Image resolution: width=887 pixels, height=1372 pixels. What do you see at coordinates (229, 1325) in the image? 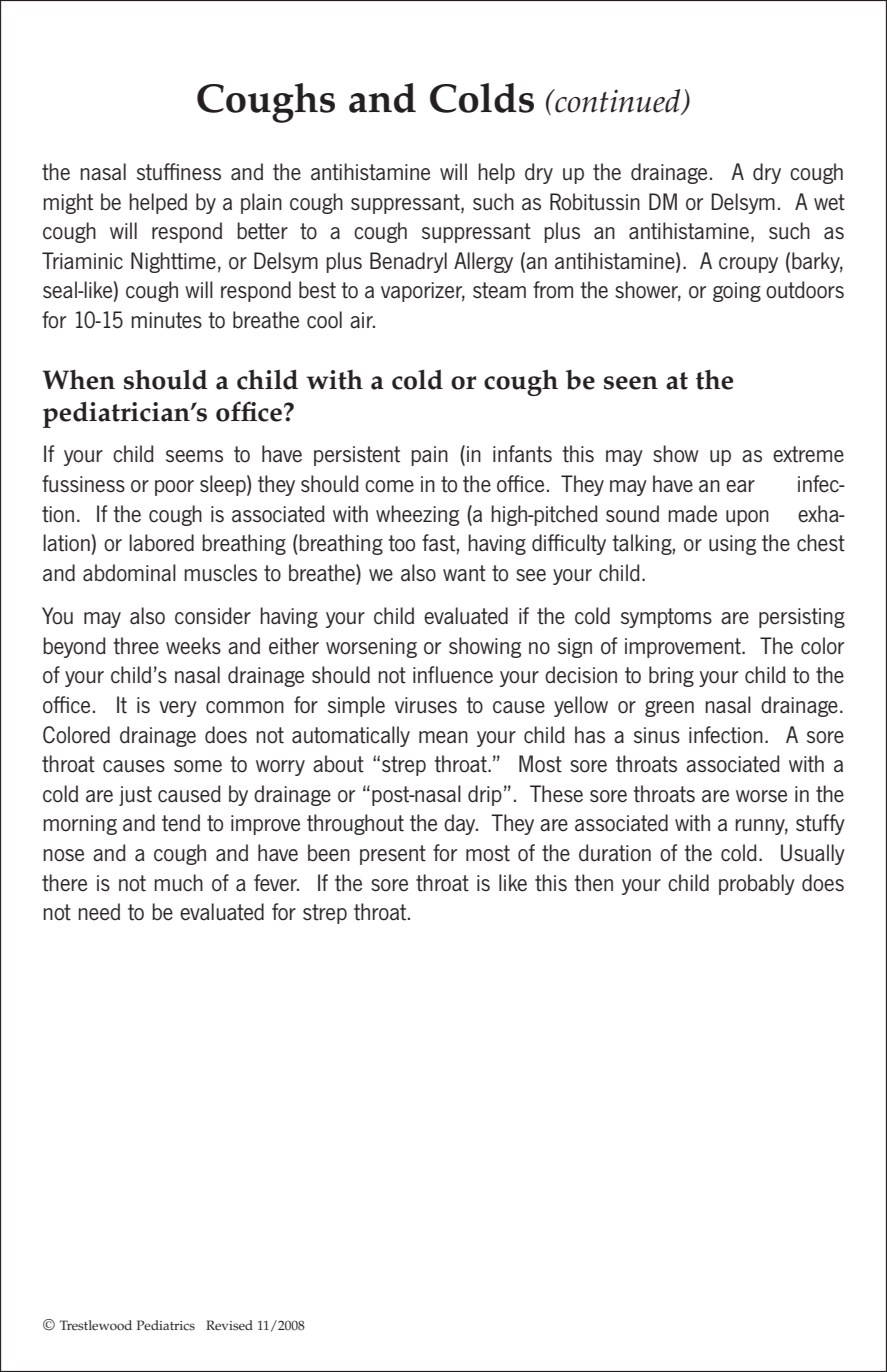
I see `Revised` at bounding box center [229, 1325].
